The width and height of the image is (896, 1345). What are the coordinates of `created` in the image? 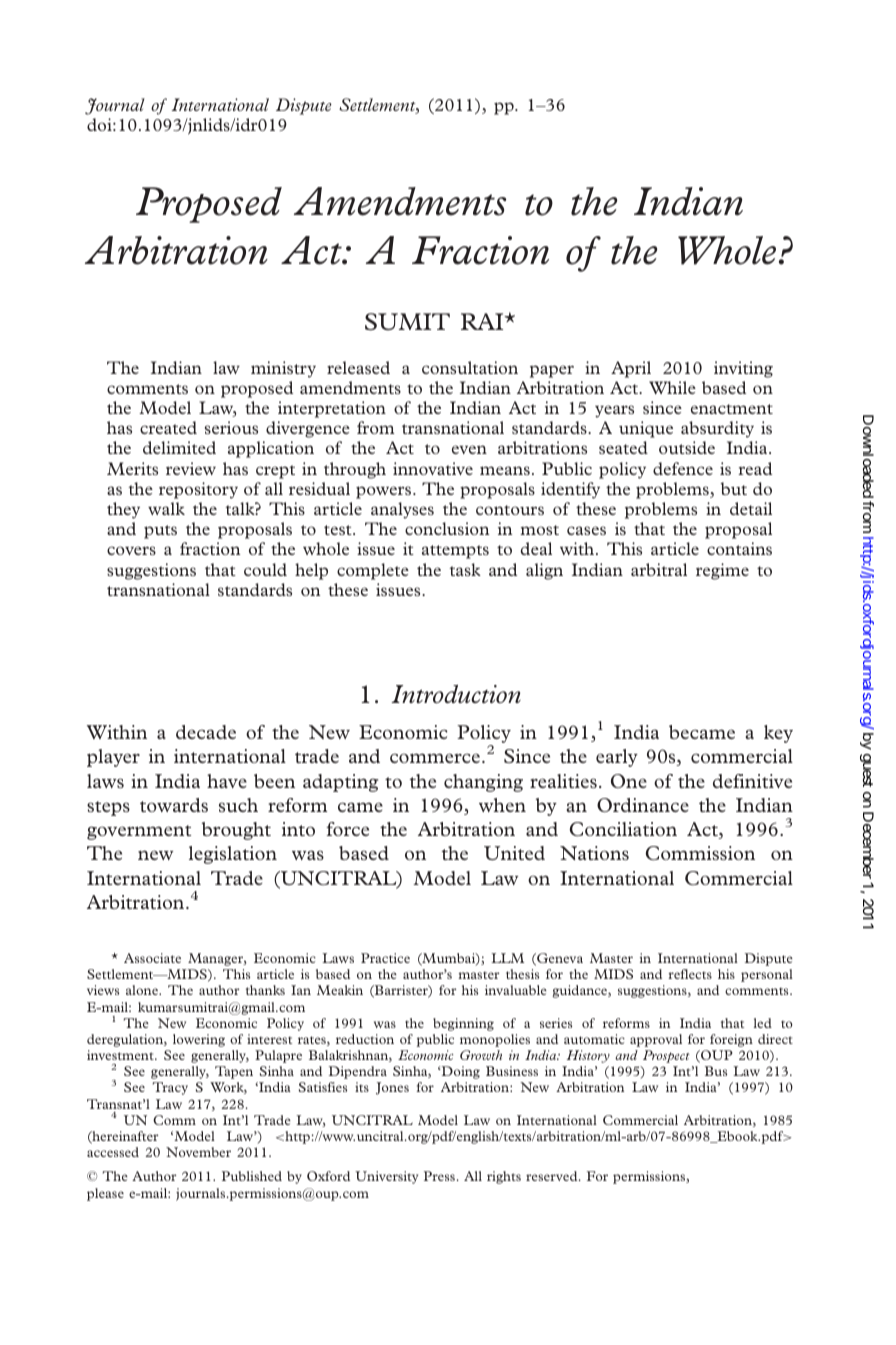 It's located at (168, 427).
